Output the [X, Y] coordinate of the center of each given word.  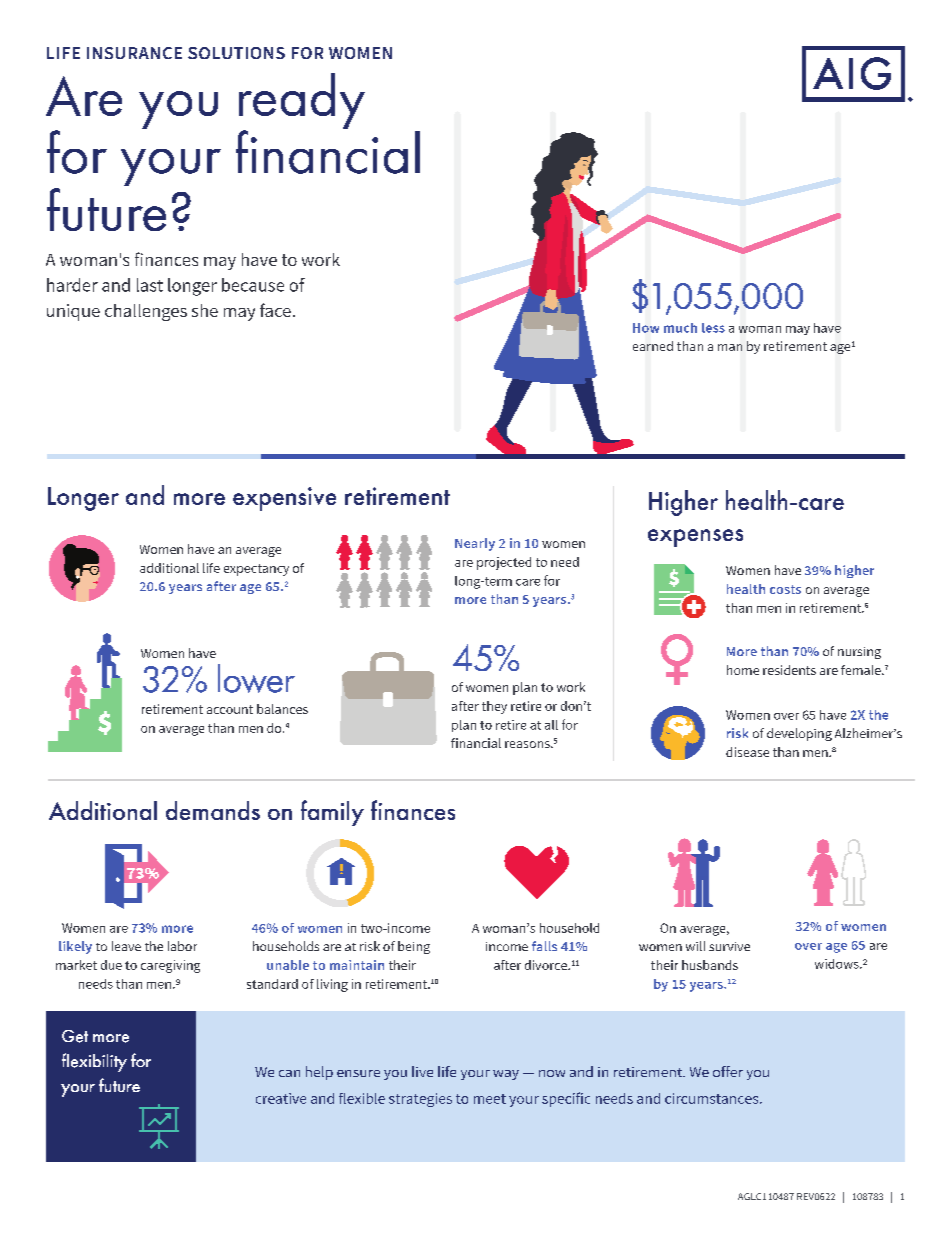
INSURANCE [134, 53]
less [713, 328]
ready [302, 102]
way [506, 1075]
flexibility [94, 1062]
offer [728, 1071]
